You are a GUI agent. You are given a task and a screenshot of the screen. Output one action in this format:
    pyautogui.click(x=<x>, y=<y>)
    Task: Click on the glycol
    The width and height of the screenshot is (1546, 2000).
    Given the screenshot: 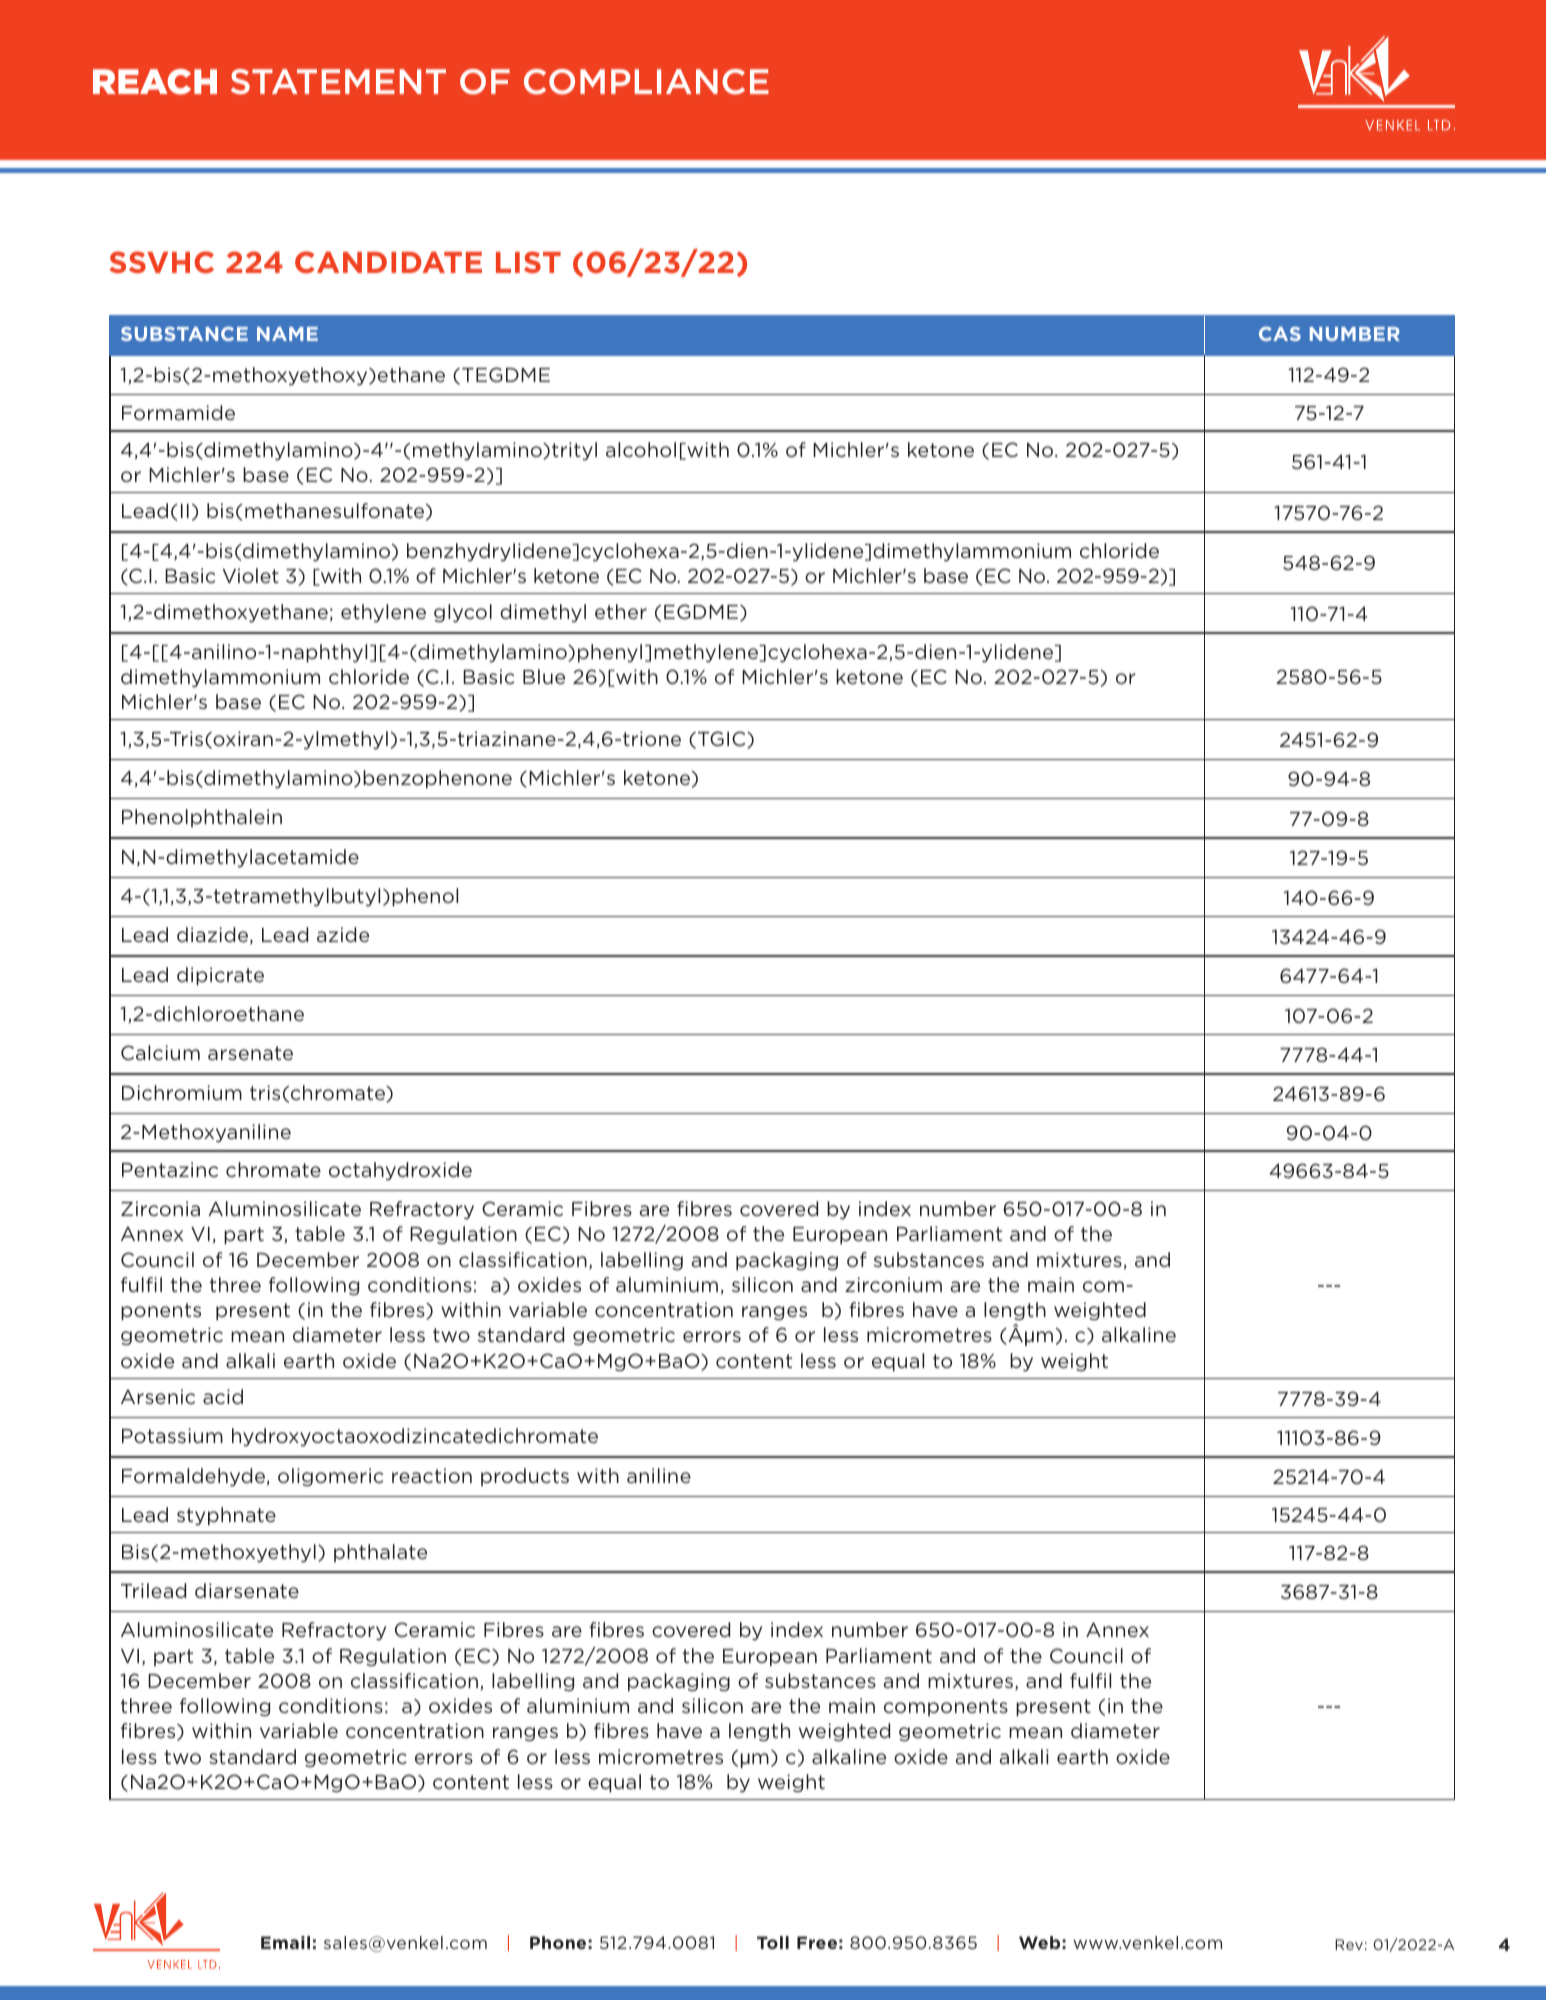 What is the action you would take?
    pyautogui.click(x=463, y=613)
